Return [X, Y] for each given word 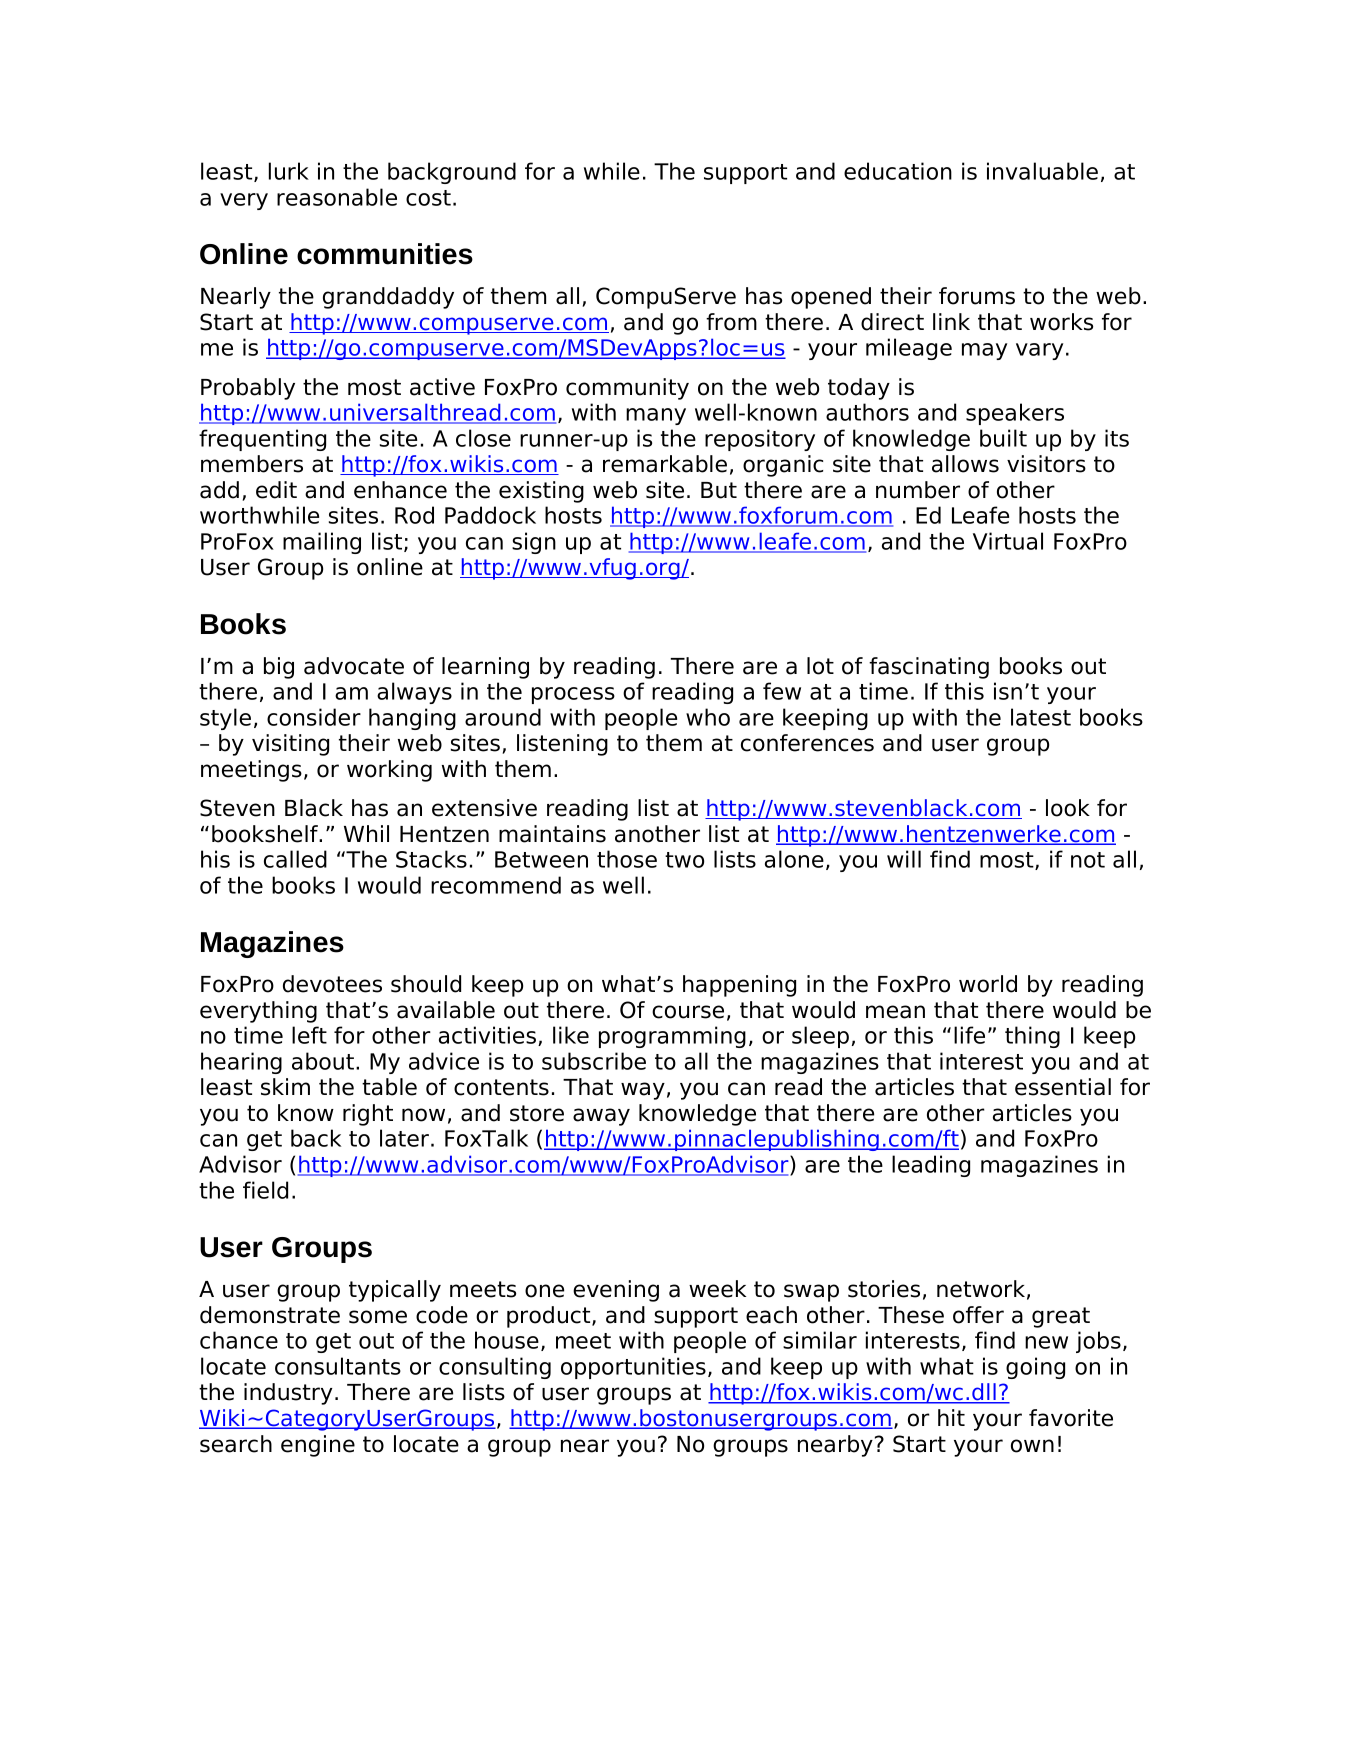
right [368, 1115]
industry [288, 1394]
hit [951, 1417]
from [731, 322]
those [627, 859]
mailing [322, 543]
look [1068, 808]
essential [1063, 1087]
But [719, 490]
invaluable [1042, 171]
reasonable [337, 197]
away [601, 1117]
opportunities [633, 1368]
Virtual [1008, 541]
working [389, 771]
